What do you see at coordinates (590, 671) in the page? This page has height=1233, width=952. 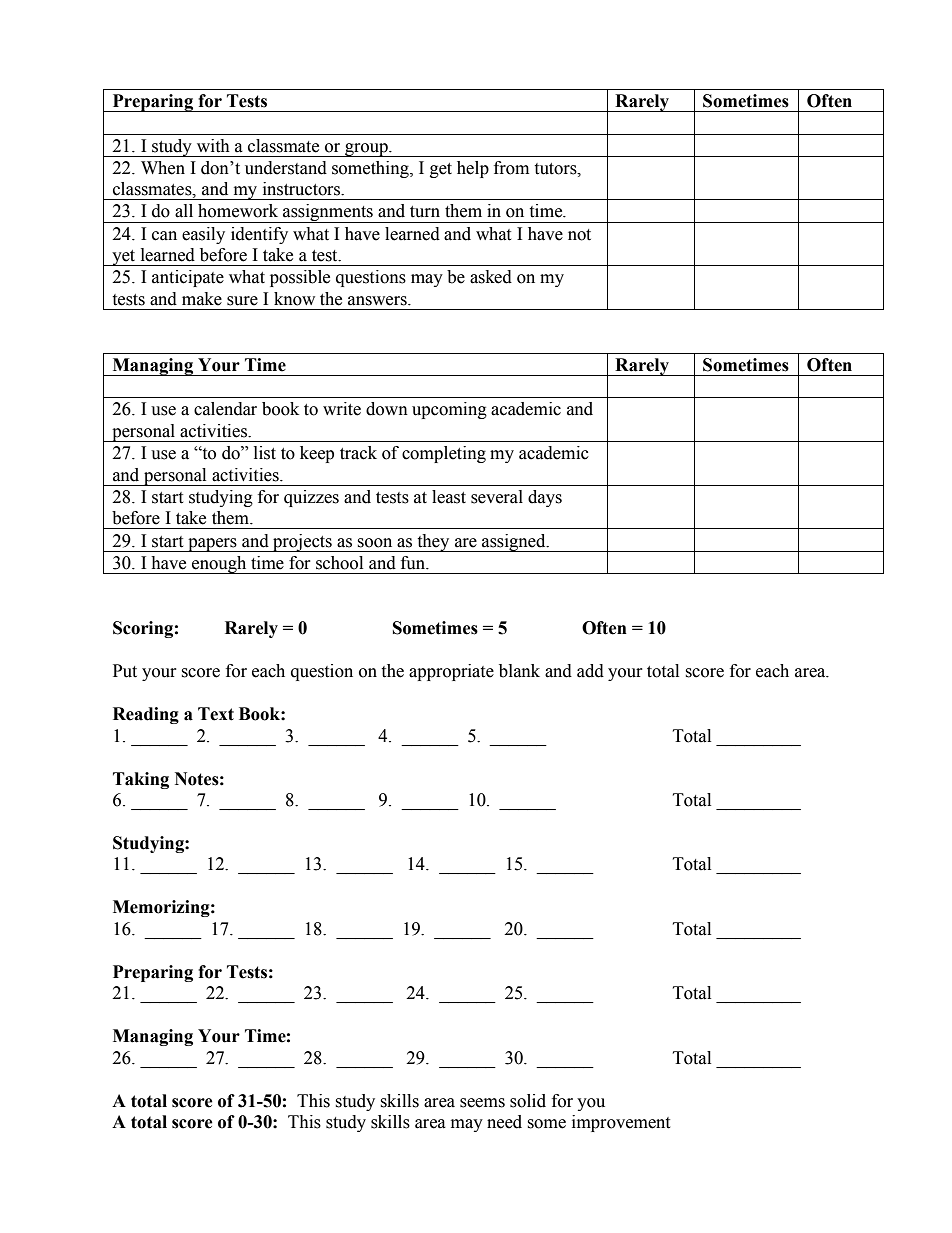 I see `add` at bounding box center [590, 671].
